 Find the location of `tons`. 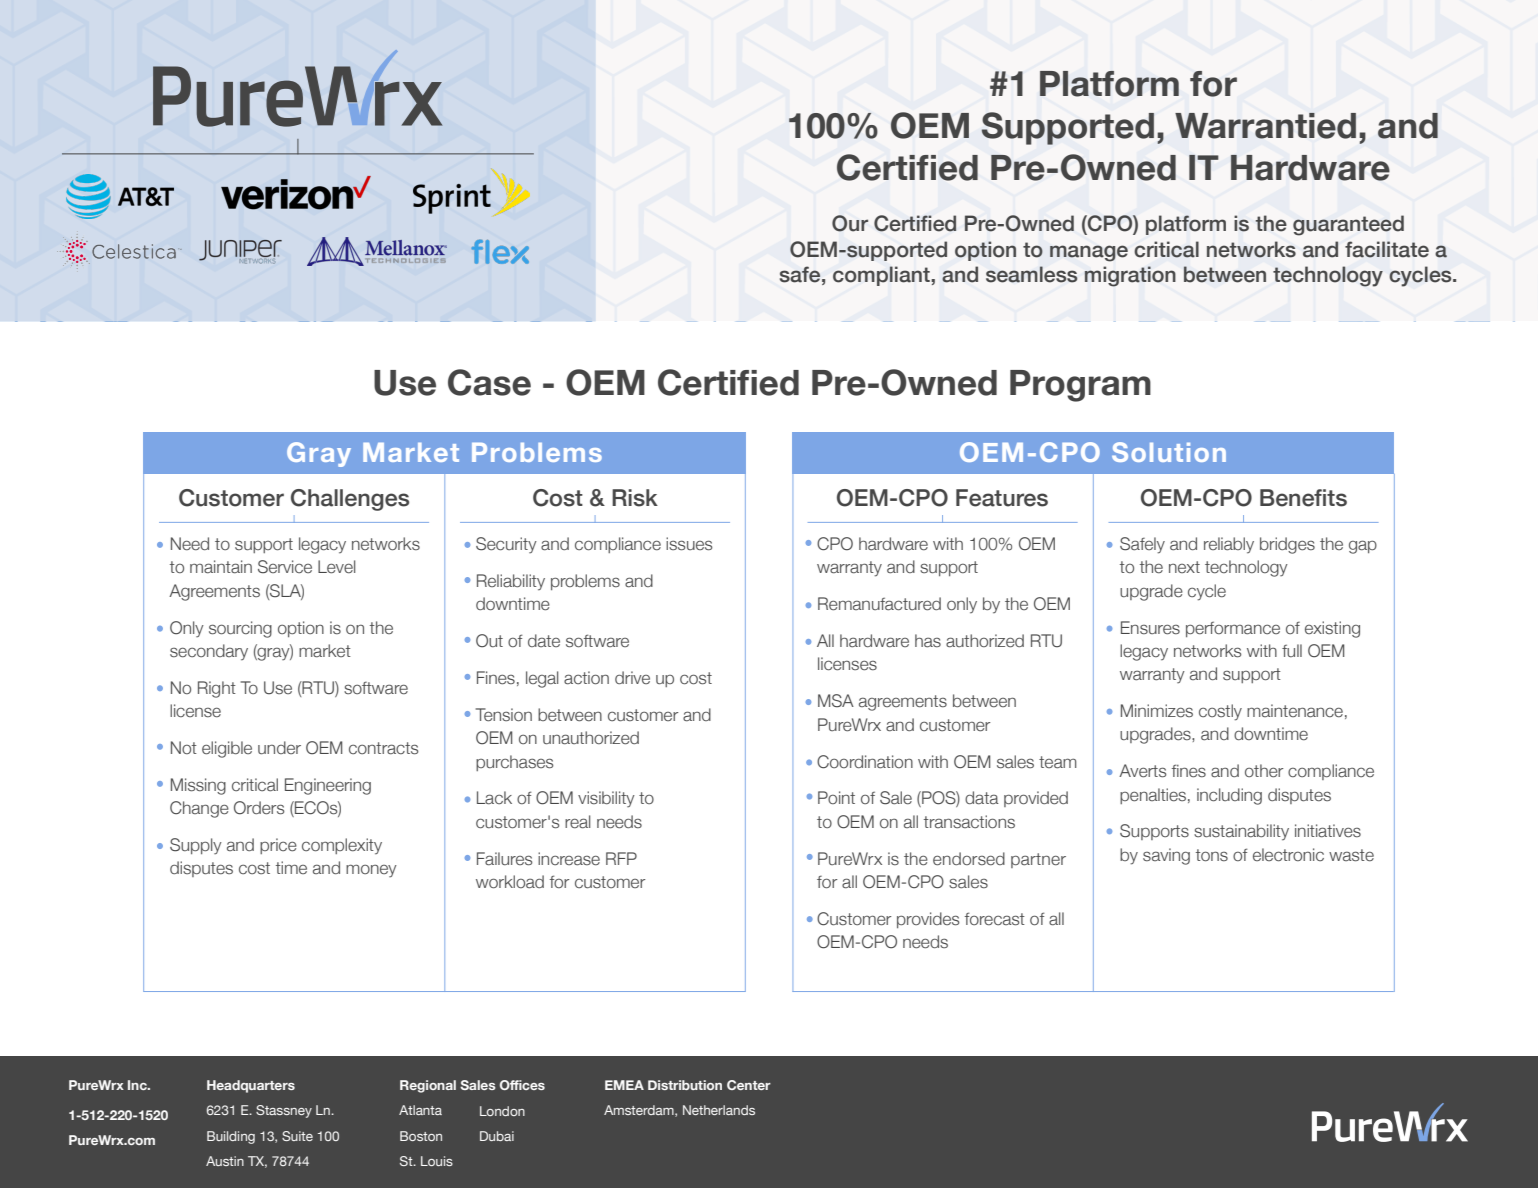

tons is located at coordinates (1212, 855).
